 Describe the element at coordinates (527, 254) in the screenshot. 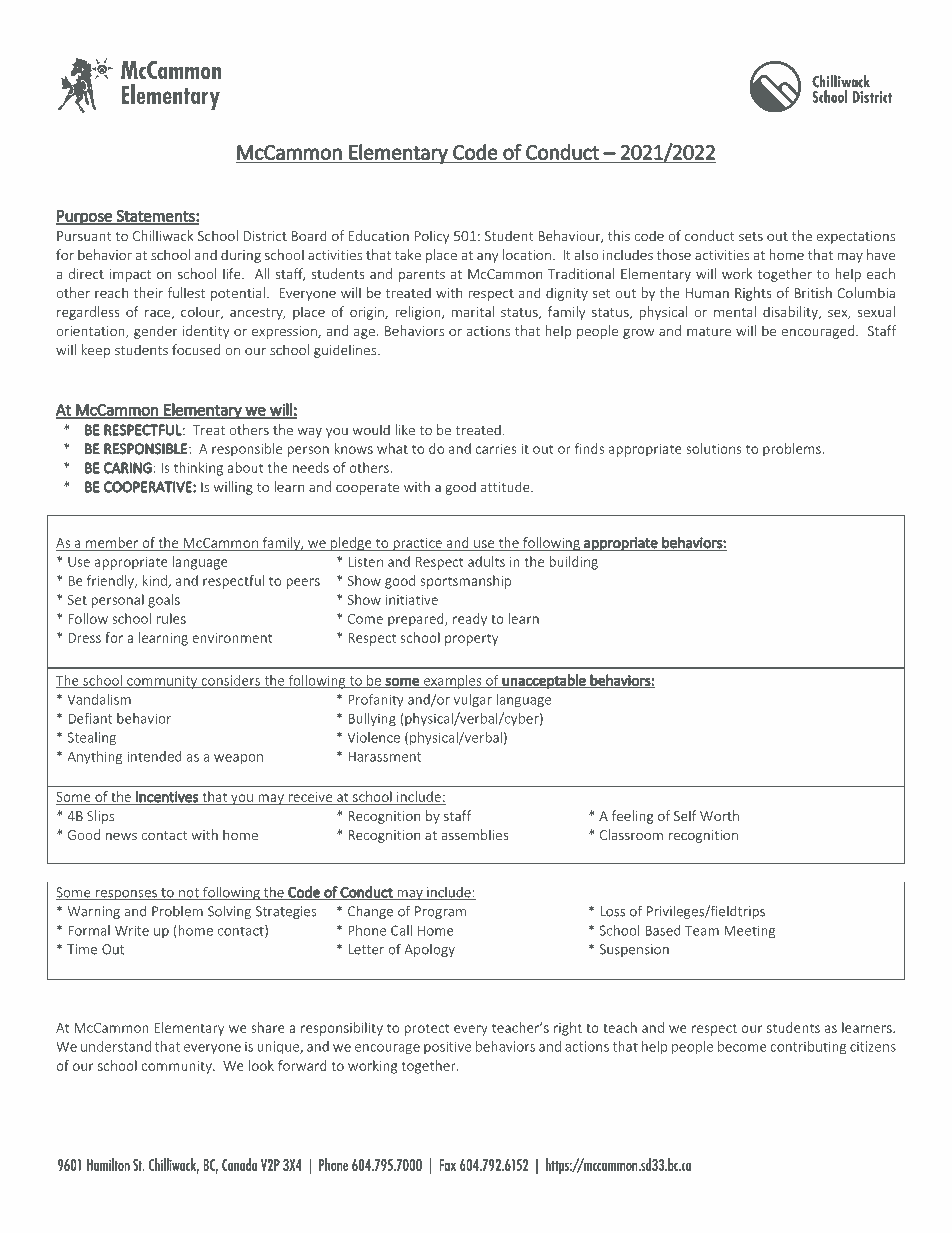

I see `location` at that location.
